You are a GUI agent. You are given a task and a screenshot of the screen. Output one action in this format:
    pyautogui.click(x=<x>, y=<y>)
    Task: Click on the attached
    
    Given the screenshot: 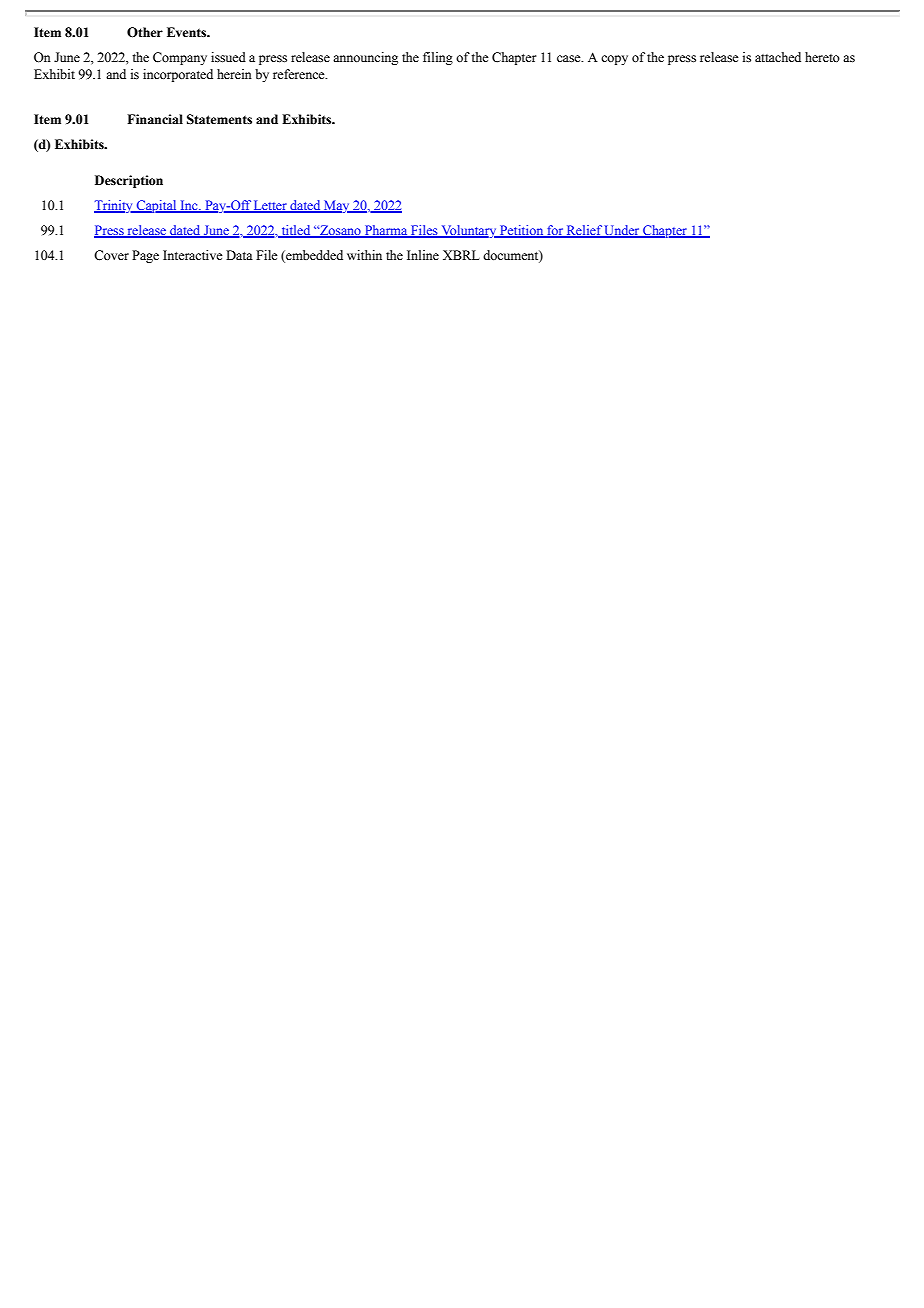 What is the action you would take?
    pyautogui.click(x=778, y=57)
